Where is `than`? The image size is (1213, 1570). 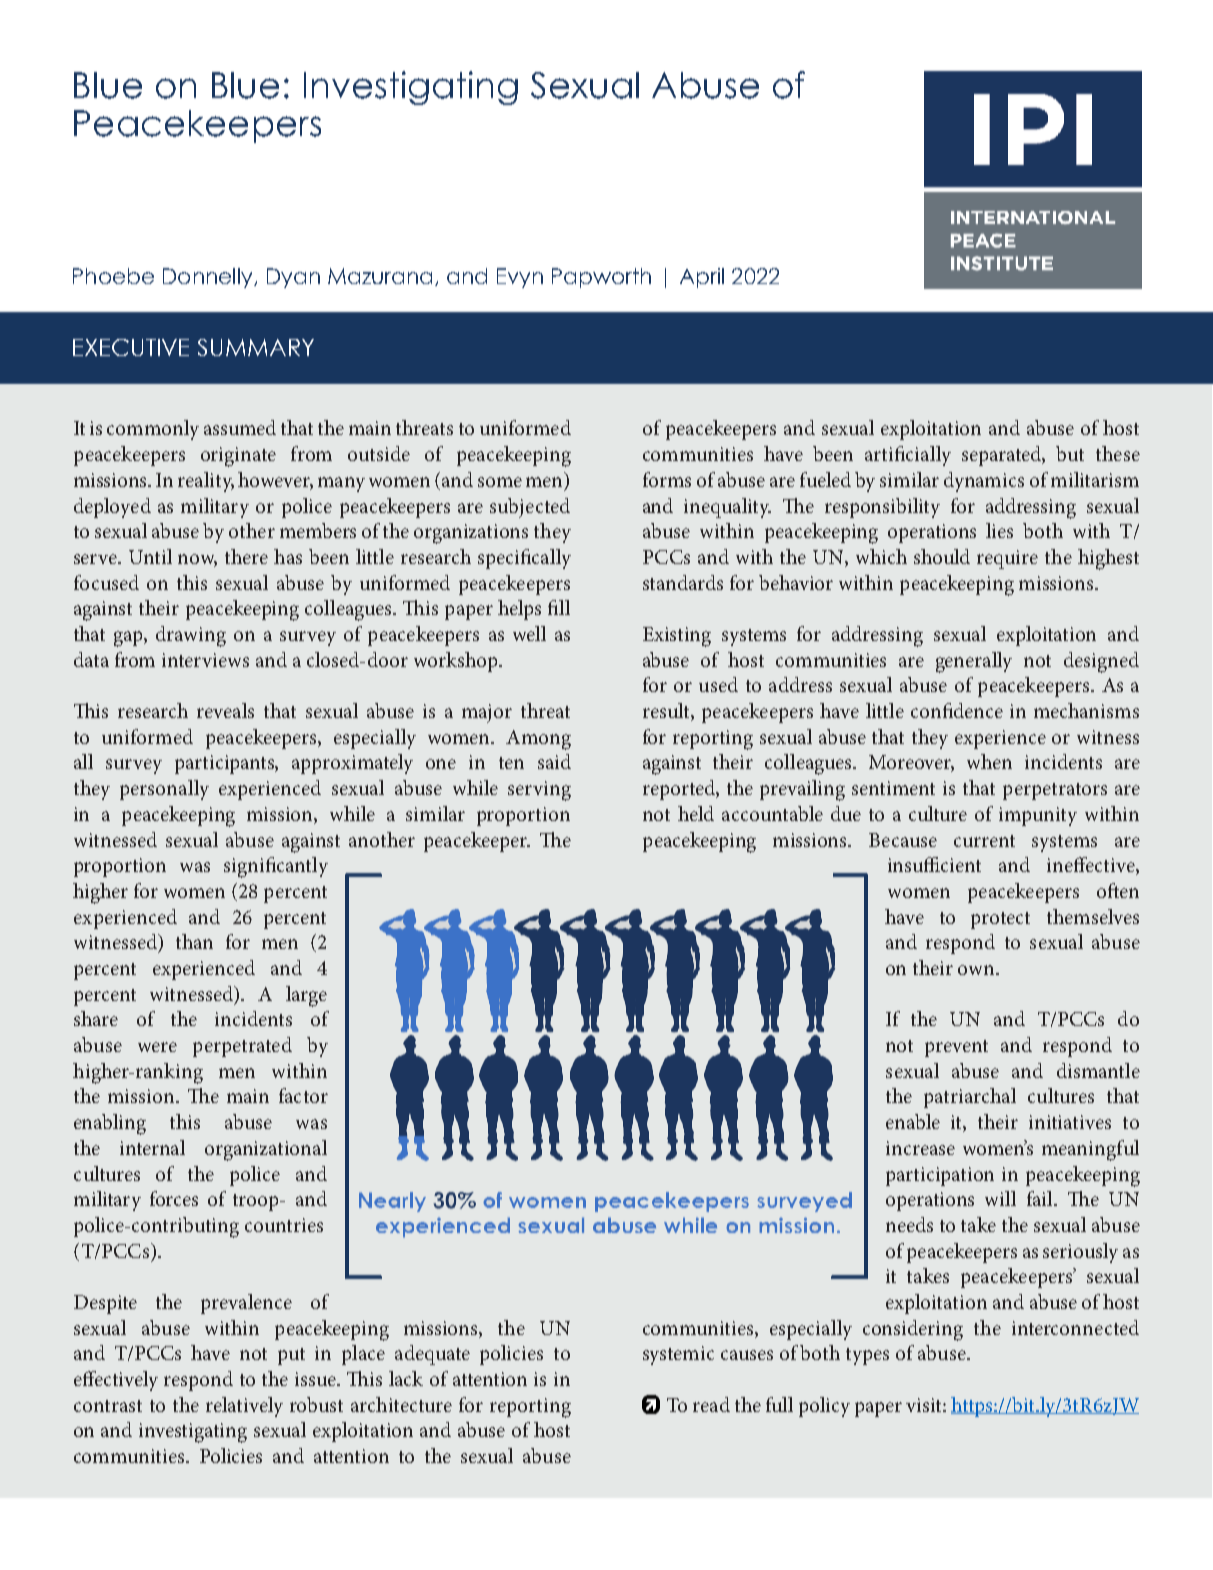
than is located at coordinates (194, 941).
